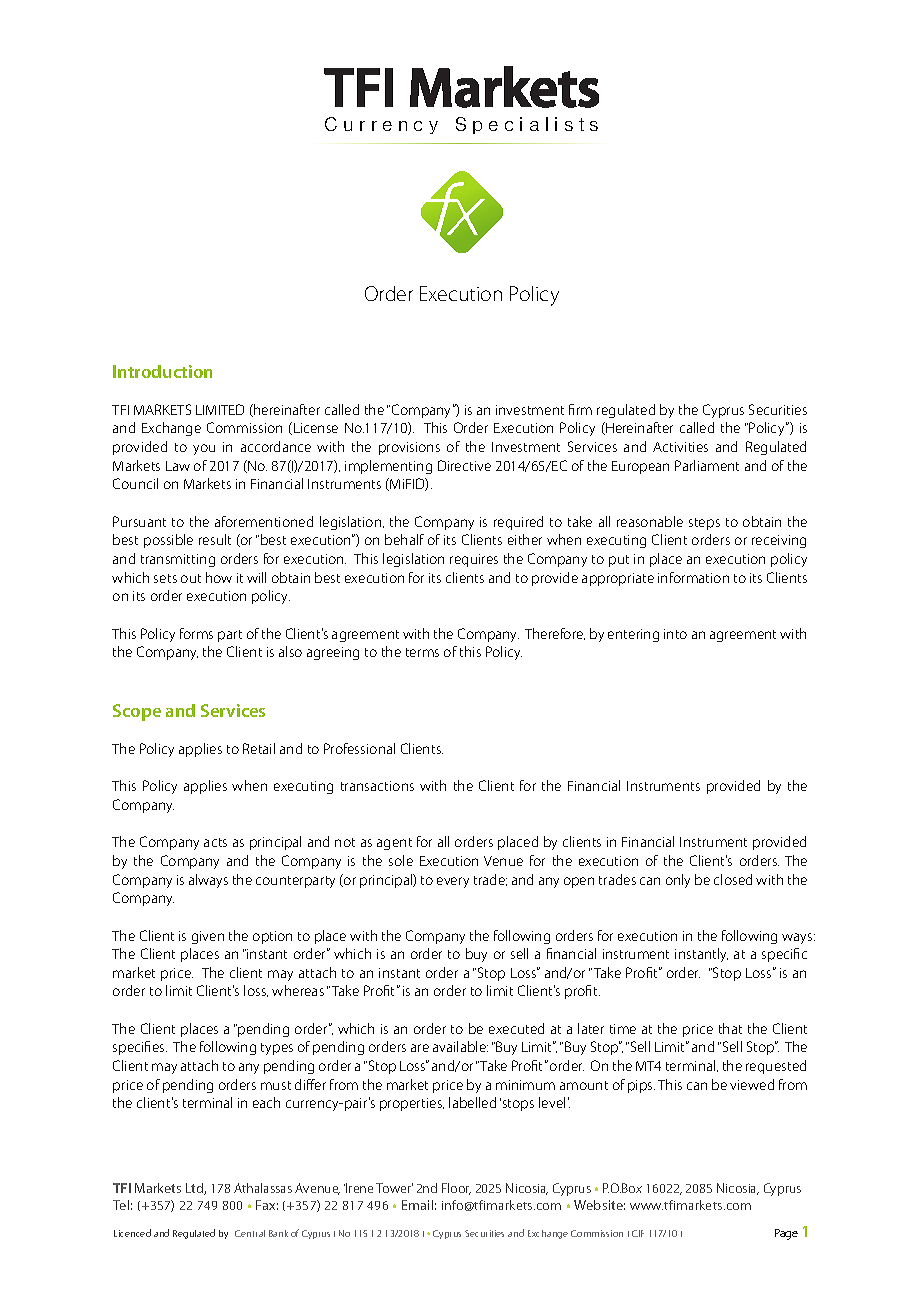 Image resolution: width=924 pixels, height=1308 pixels. What do you see at coordinates (162, 371) in the document?
I see `Introduction` at bounding box center [162, 371].
